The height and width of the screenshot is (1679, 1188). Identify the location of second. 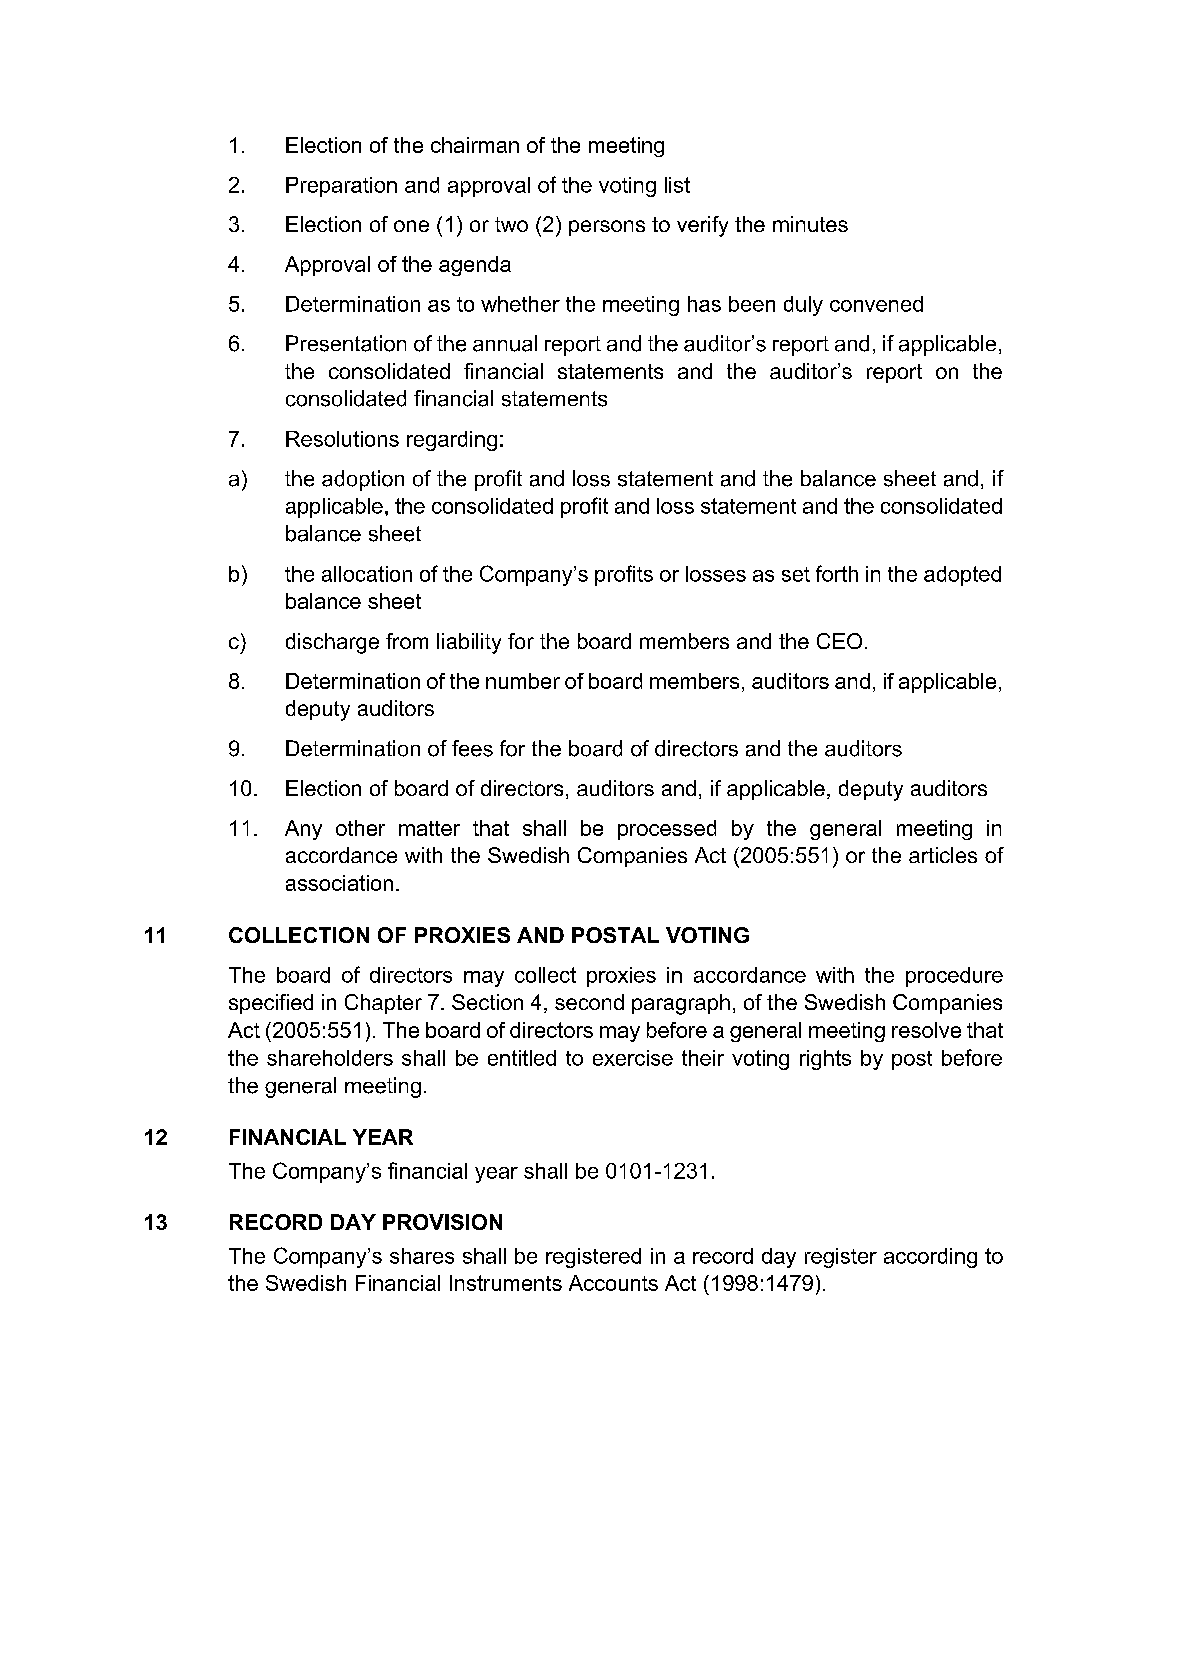
(589, 1002).
